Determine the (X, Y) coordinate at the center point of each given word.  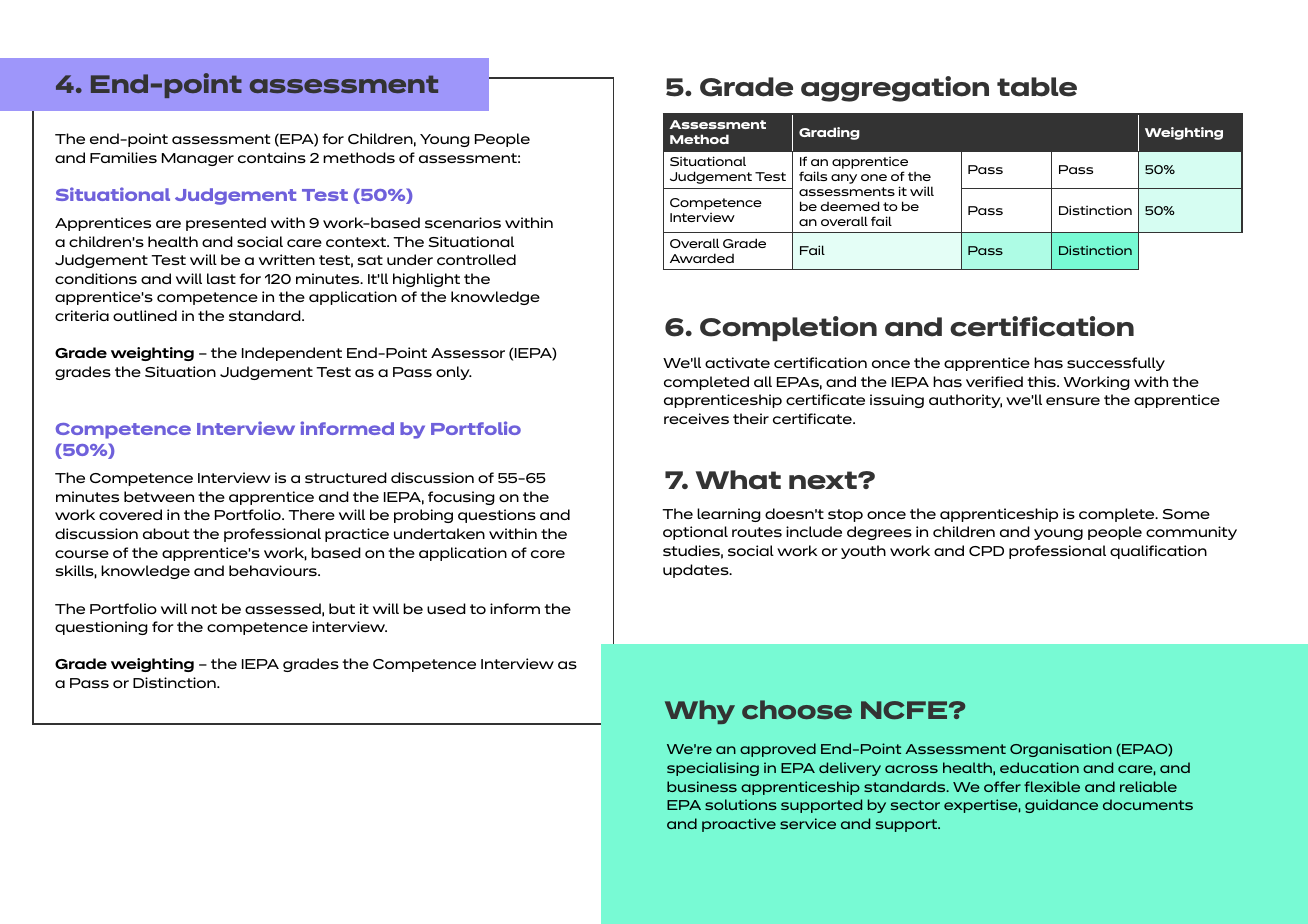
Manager (198, 159)
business (702, 786)
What (738, 480)
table (1037, 87)
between (159, 496)
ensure (1073, 401)
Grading (829, 133)
